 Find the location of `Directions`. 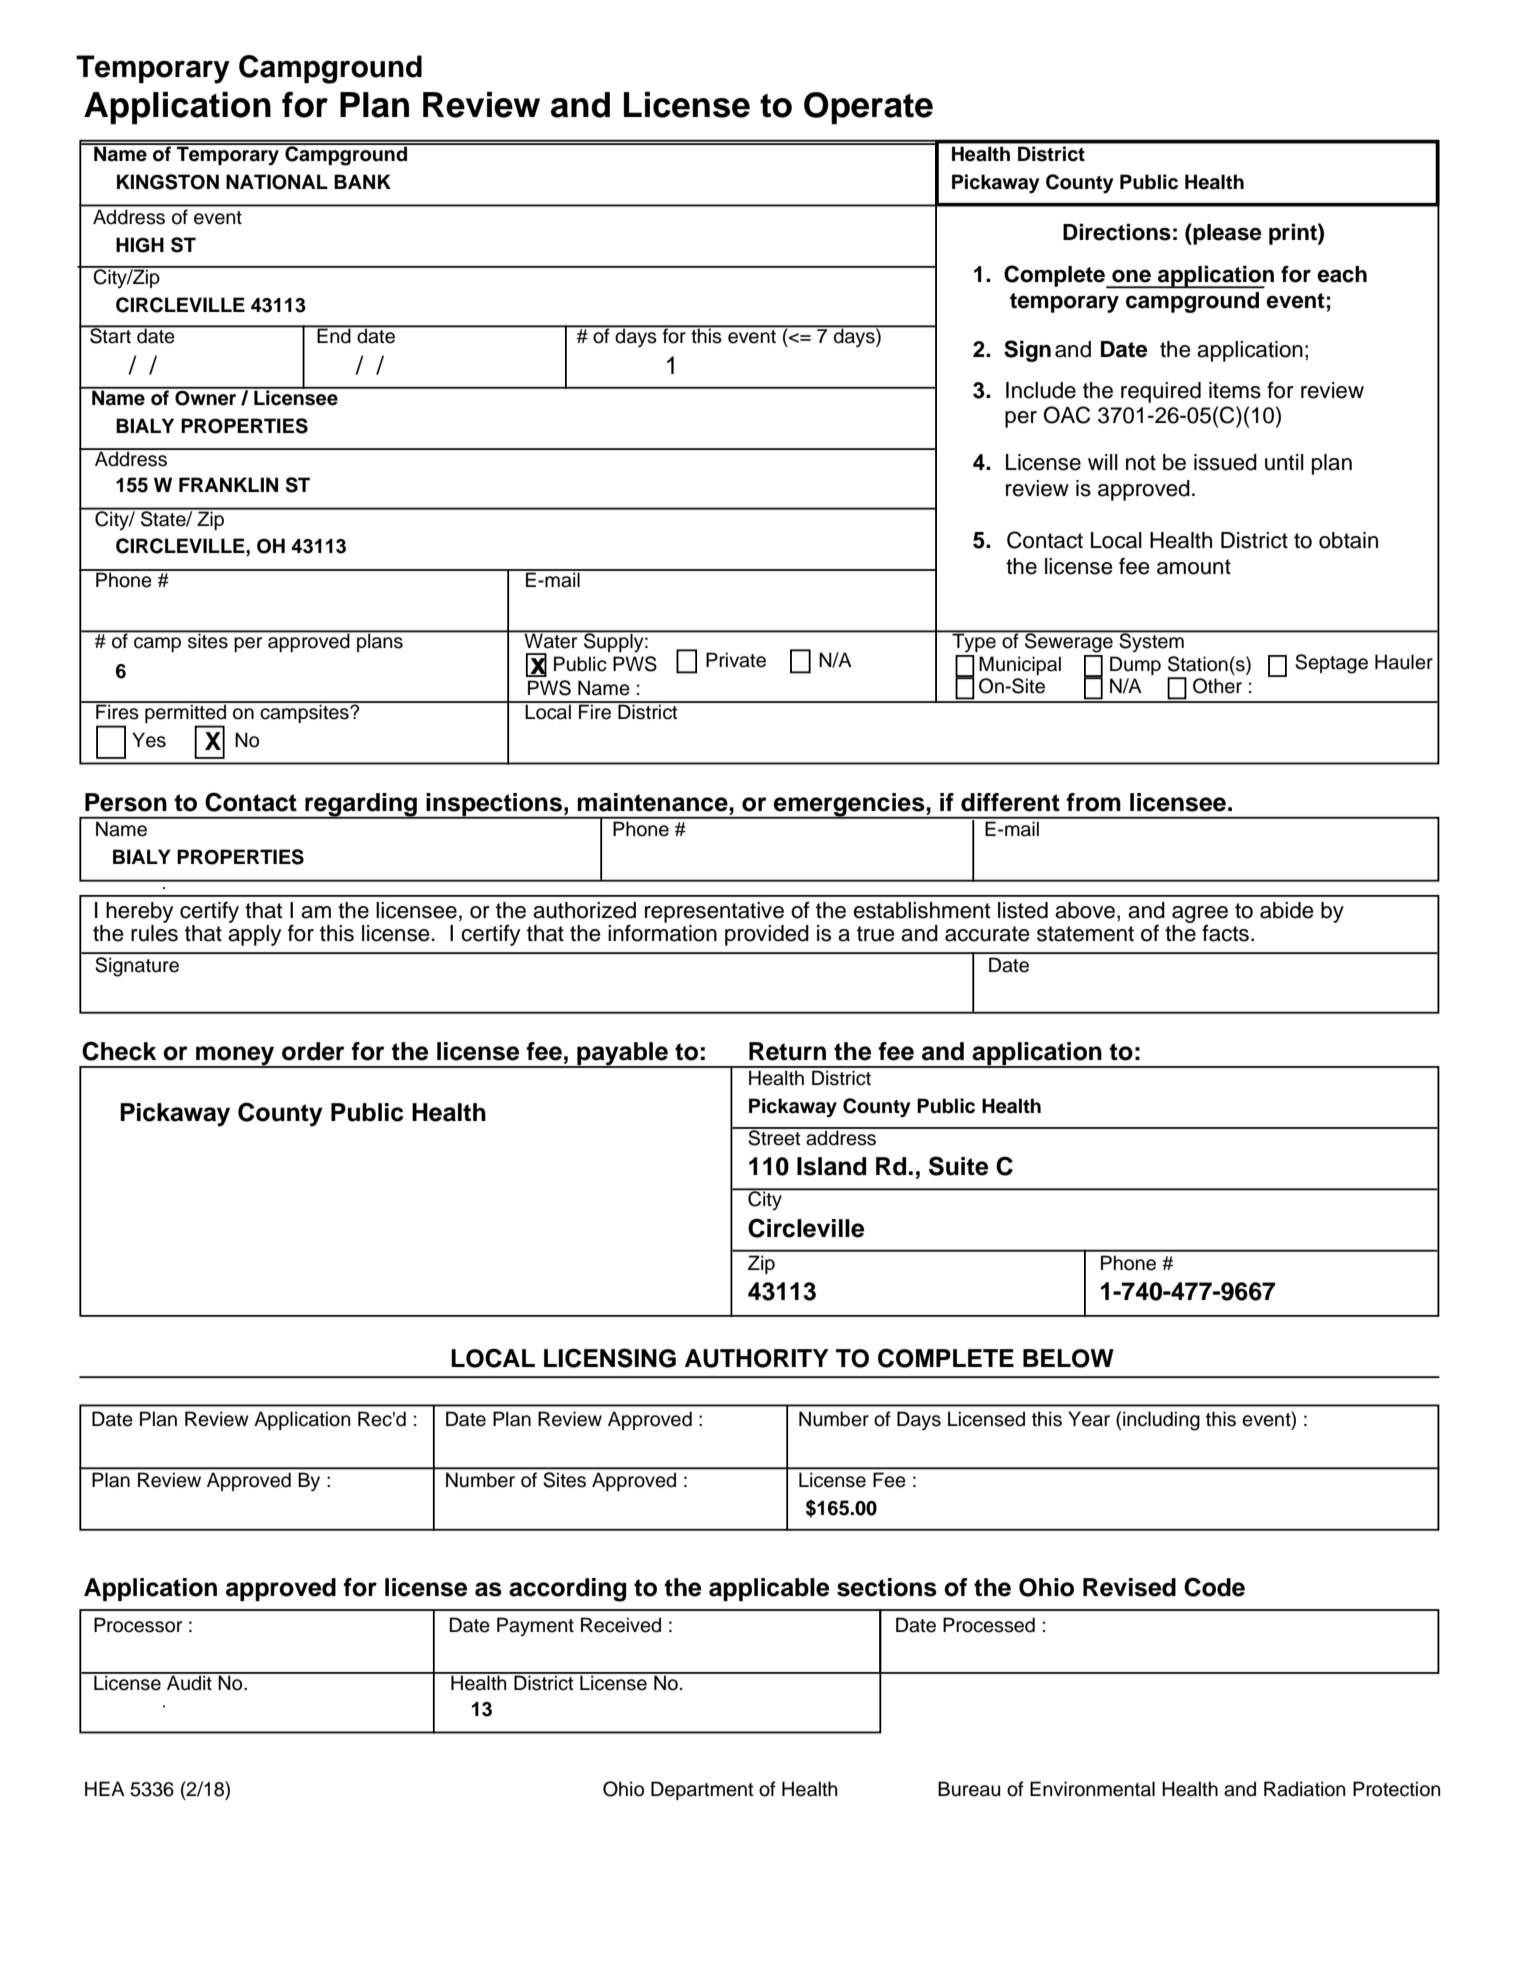

Directions is located at coordinates (1117, 232).
